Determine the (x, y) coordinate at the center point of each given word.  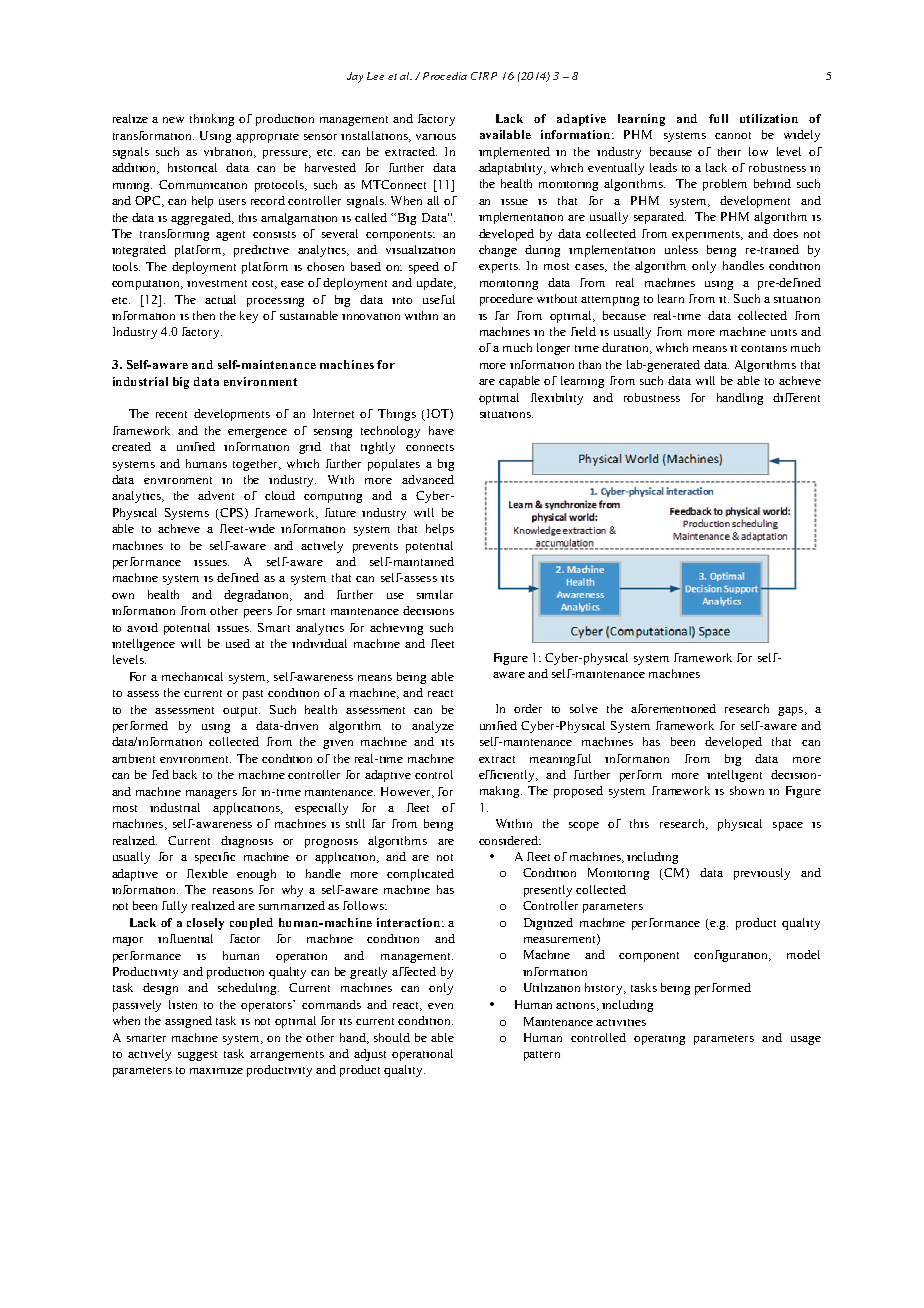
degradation (258, 596)
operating (659, 1040)
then (204, 315)
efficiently (508, 776)
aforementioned (673, 708)
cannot (733, 135)
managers (211, 794)
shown (747, 790)
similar (435, 594)
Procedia (445, 76)
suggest (197, 1056)
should (392, 1037)
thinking (212, 120)
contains (764, 348)
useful (439, 299)
